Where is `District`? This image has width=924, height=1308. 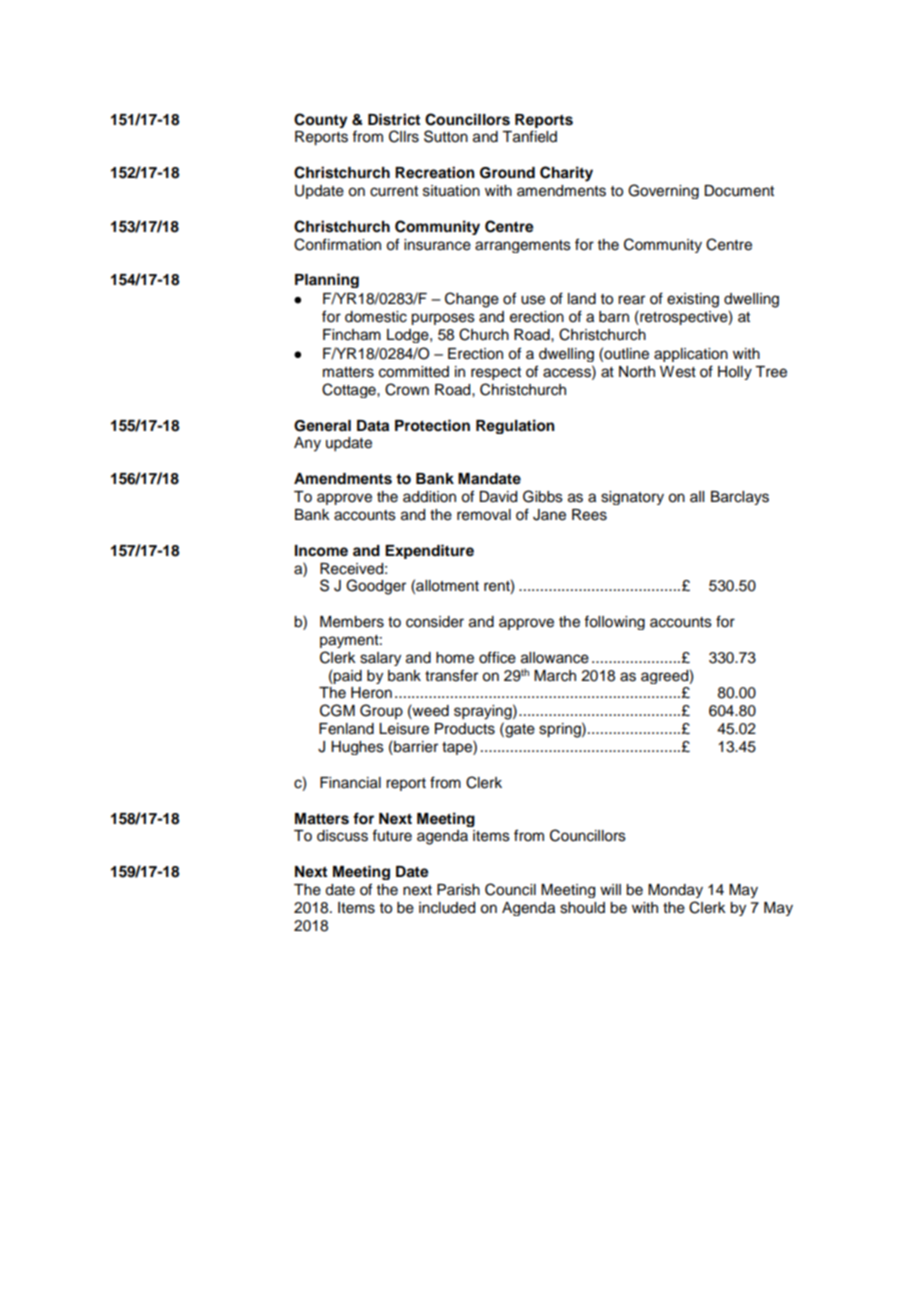 District is located at coordinates (394, 119).
